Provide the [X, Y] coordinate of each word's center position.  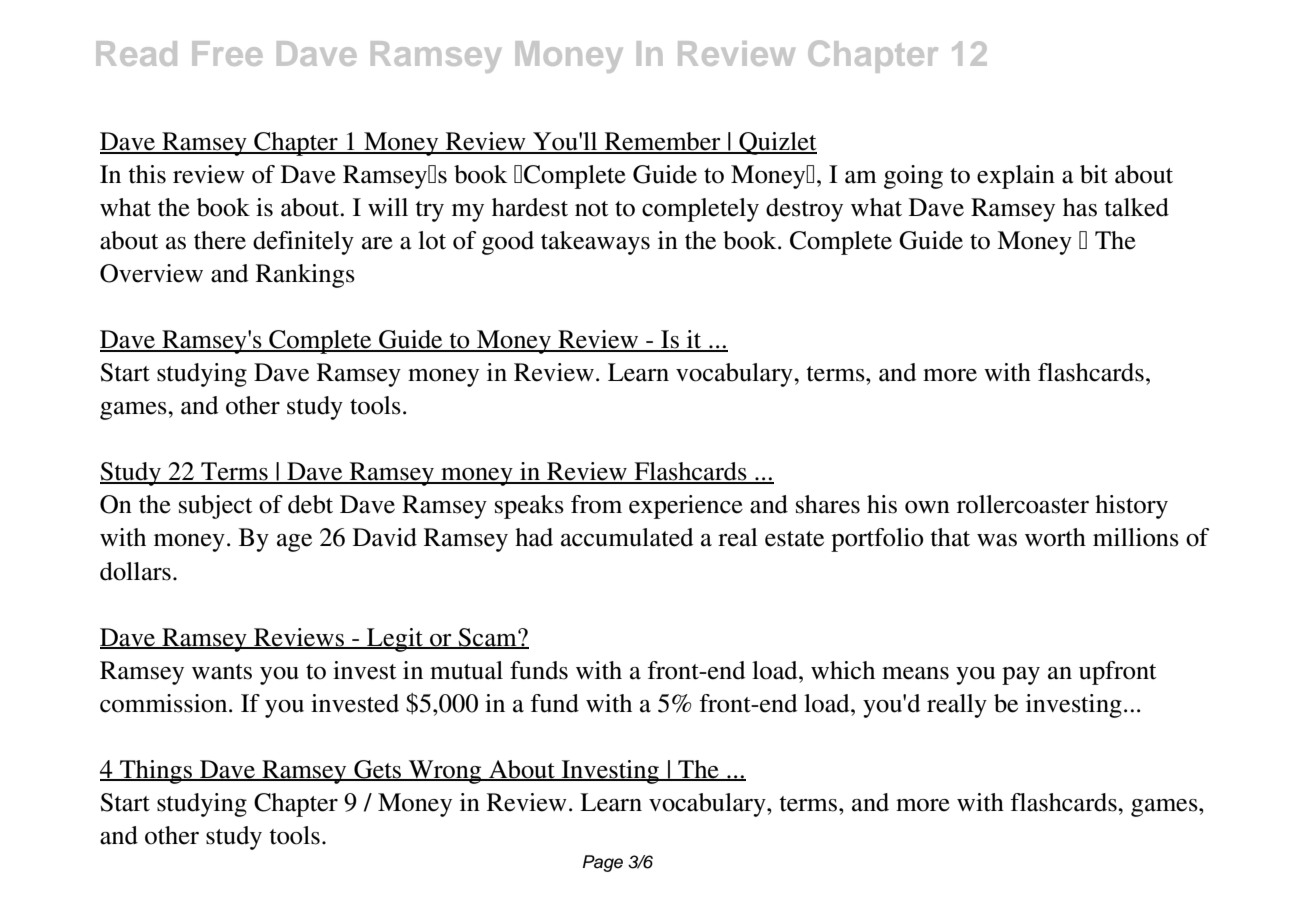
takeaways [595, 243]
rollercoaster [1023, 504]
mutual [466, 670]
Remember [662, 142]
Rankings [305, 276]
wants [222, 672]
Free [227, 53]
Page [603, 863]
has [1080, 207]
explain [1016, 177]
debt [310, 504]
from [596, 504]
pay [1021, 676]
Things [156, 772]
